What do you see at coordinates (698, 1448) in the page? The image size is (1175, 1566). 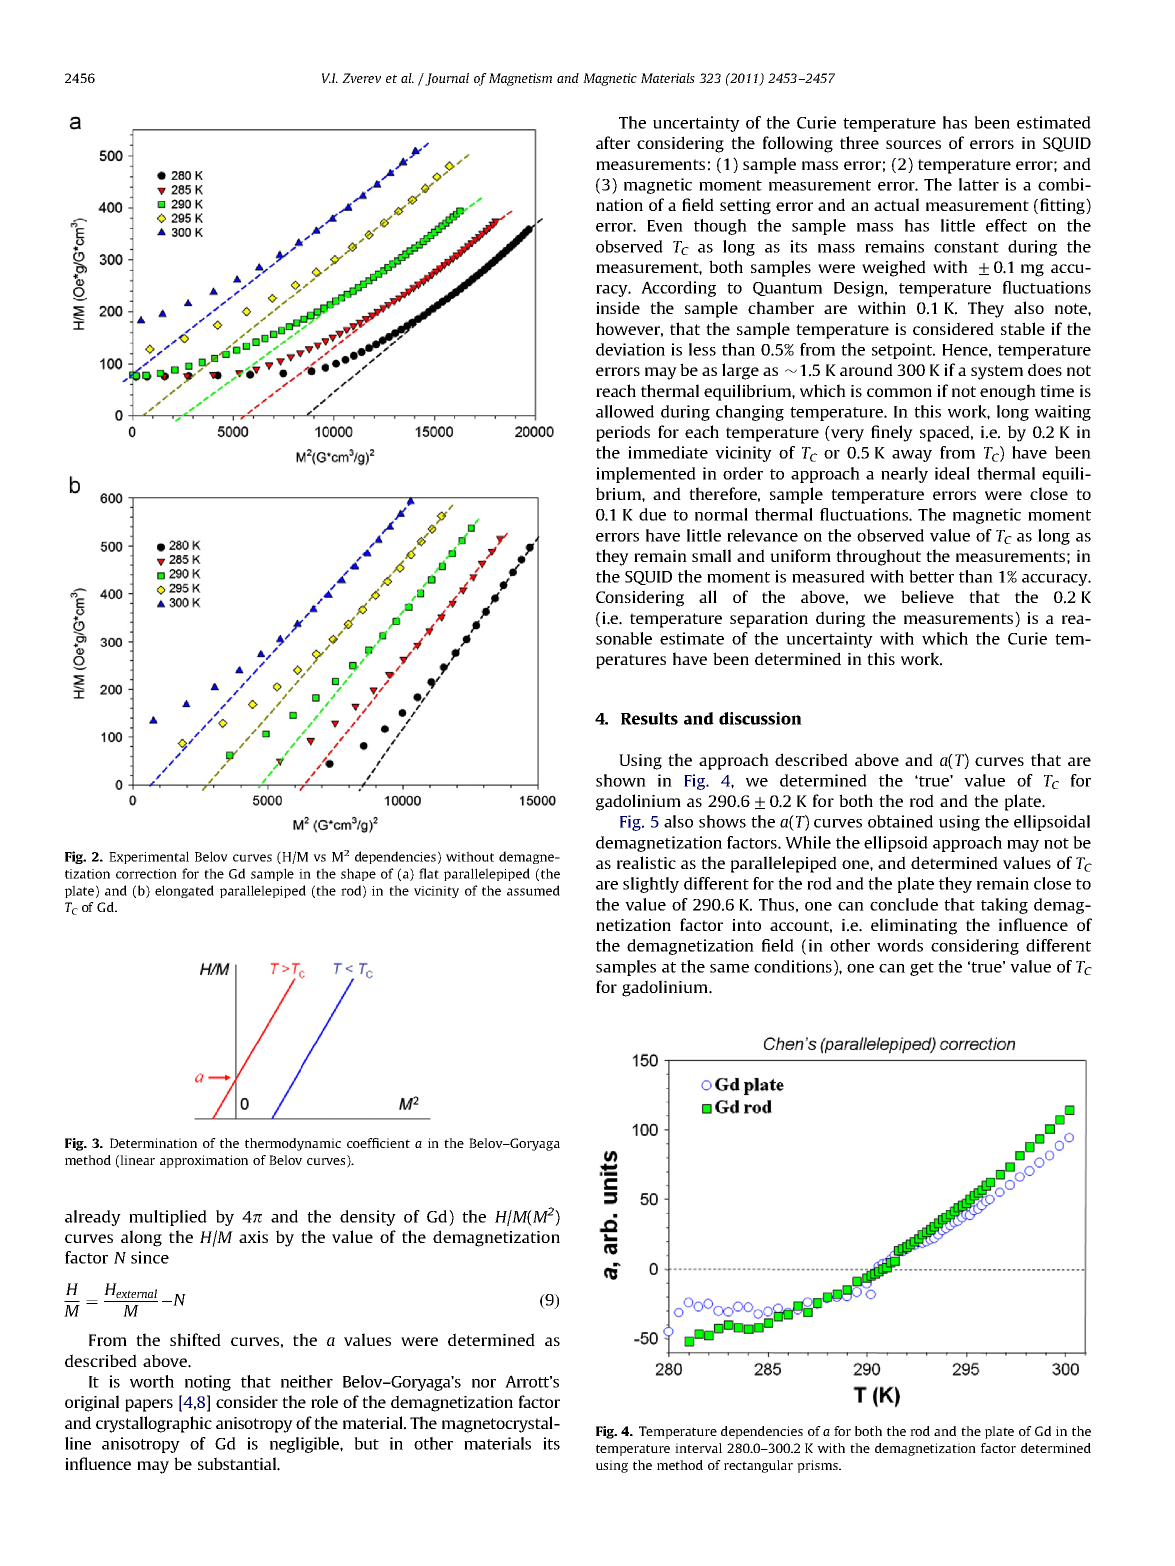 I see `interval` at bounding box center [698, 1448].
